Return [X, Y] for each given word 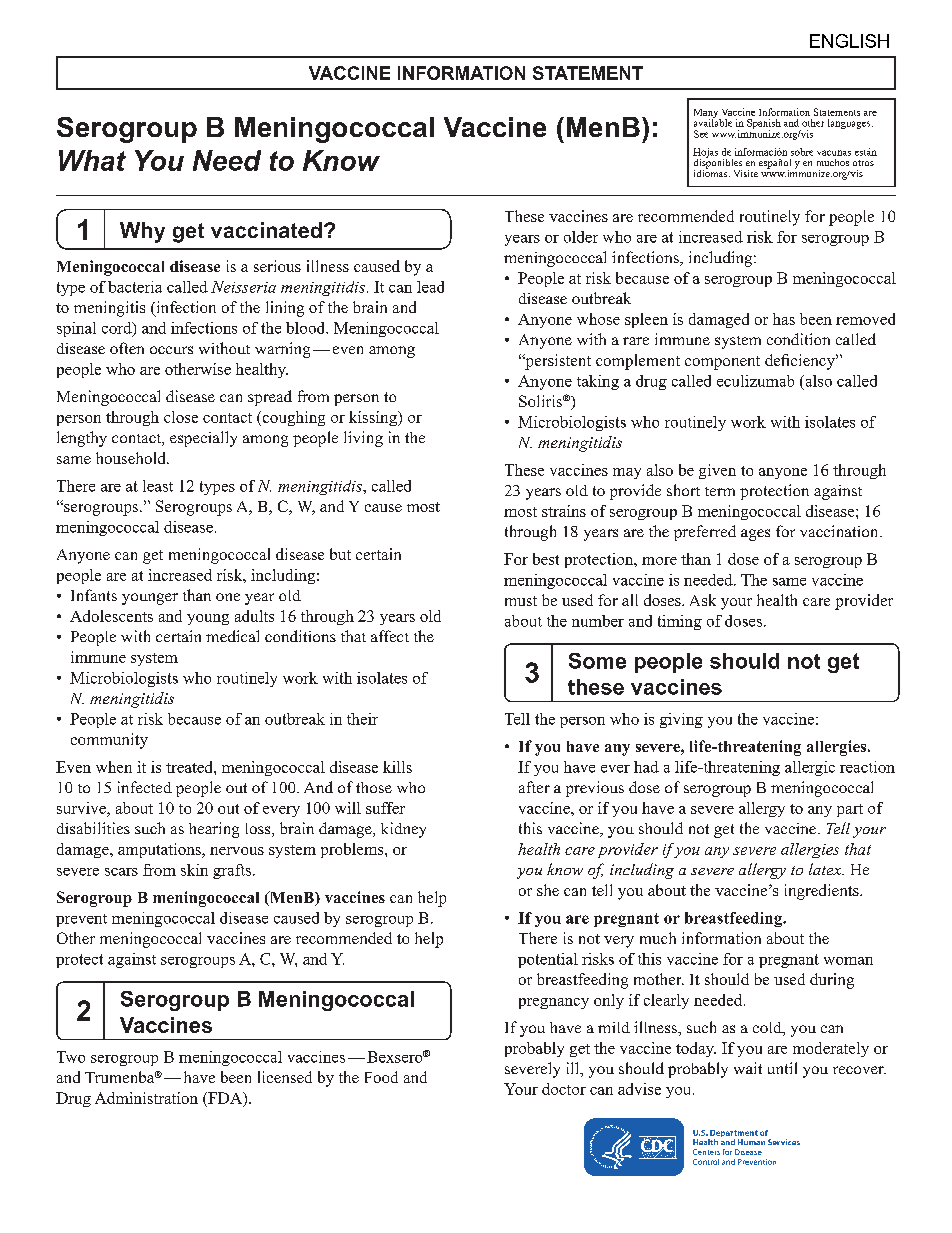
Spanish [764, 125]
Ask [703, 600]
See [701, 134]
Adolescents [111, 616]
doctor [564, 1089]
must [521, 601]
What [92, 160]
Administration [146, 1098]
